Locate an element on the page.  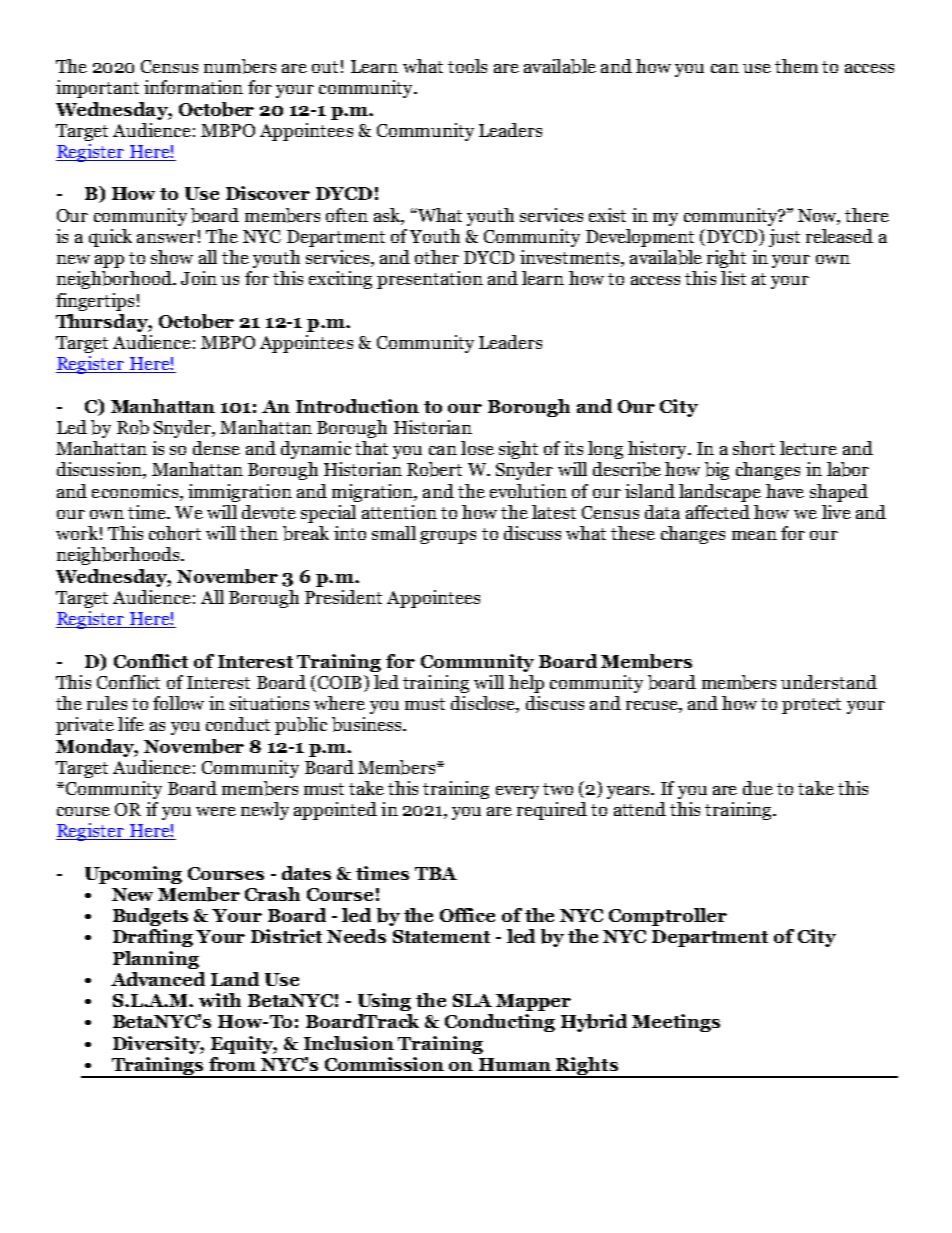
Human is located at coordinates (515, 1064).
